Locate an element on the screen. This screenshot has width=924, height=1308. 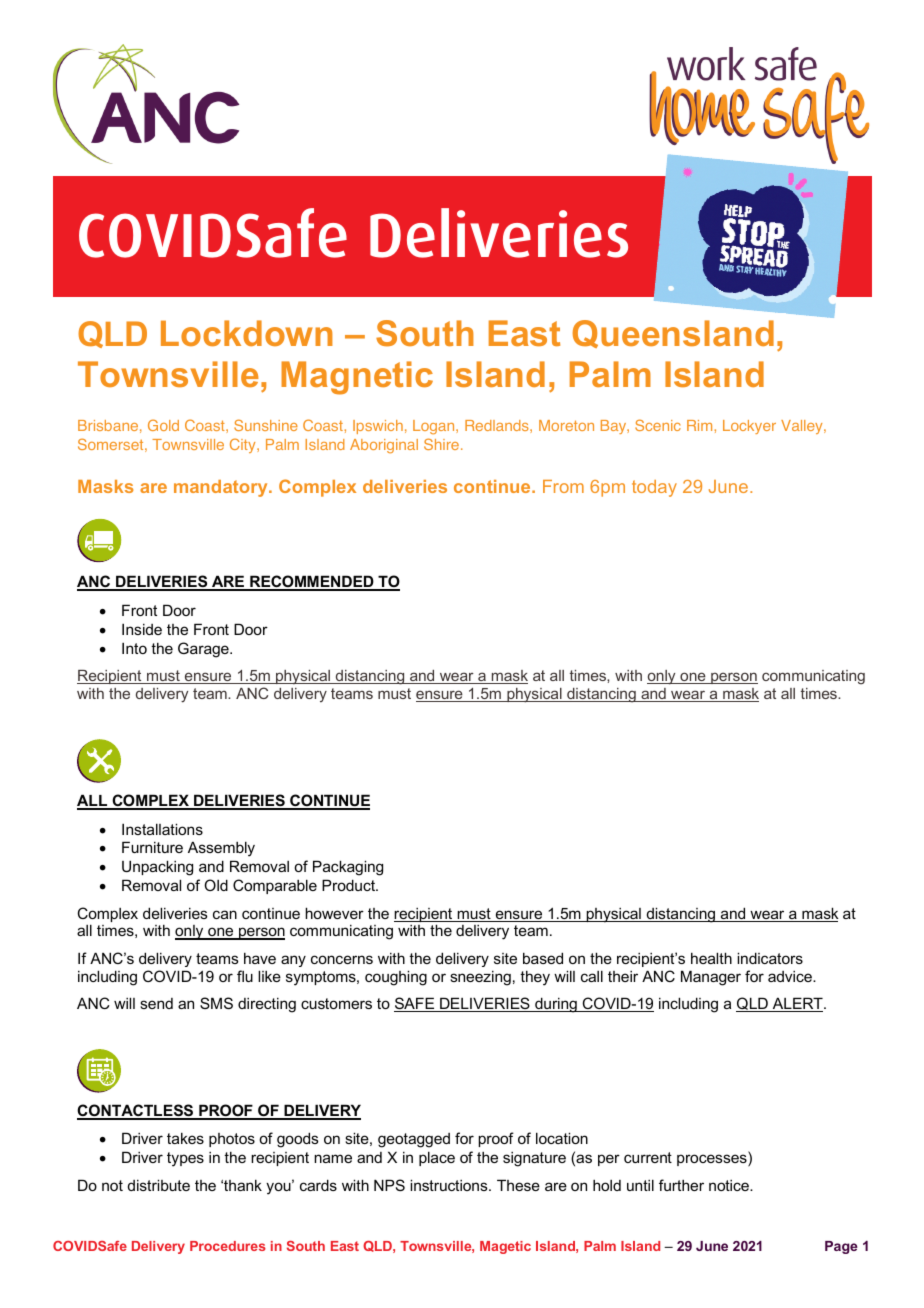
Queensland is located at coordinates (673, 334).
